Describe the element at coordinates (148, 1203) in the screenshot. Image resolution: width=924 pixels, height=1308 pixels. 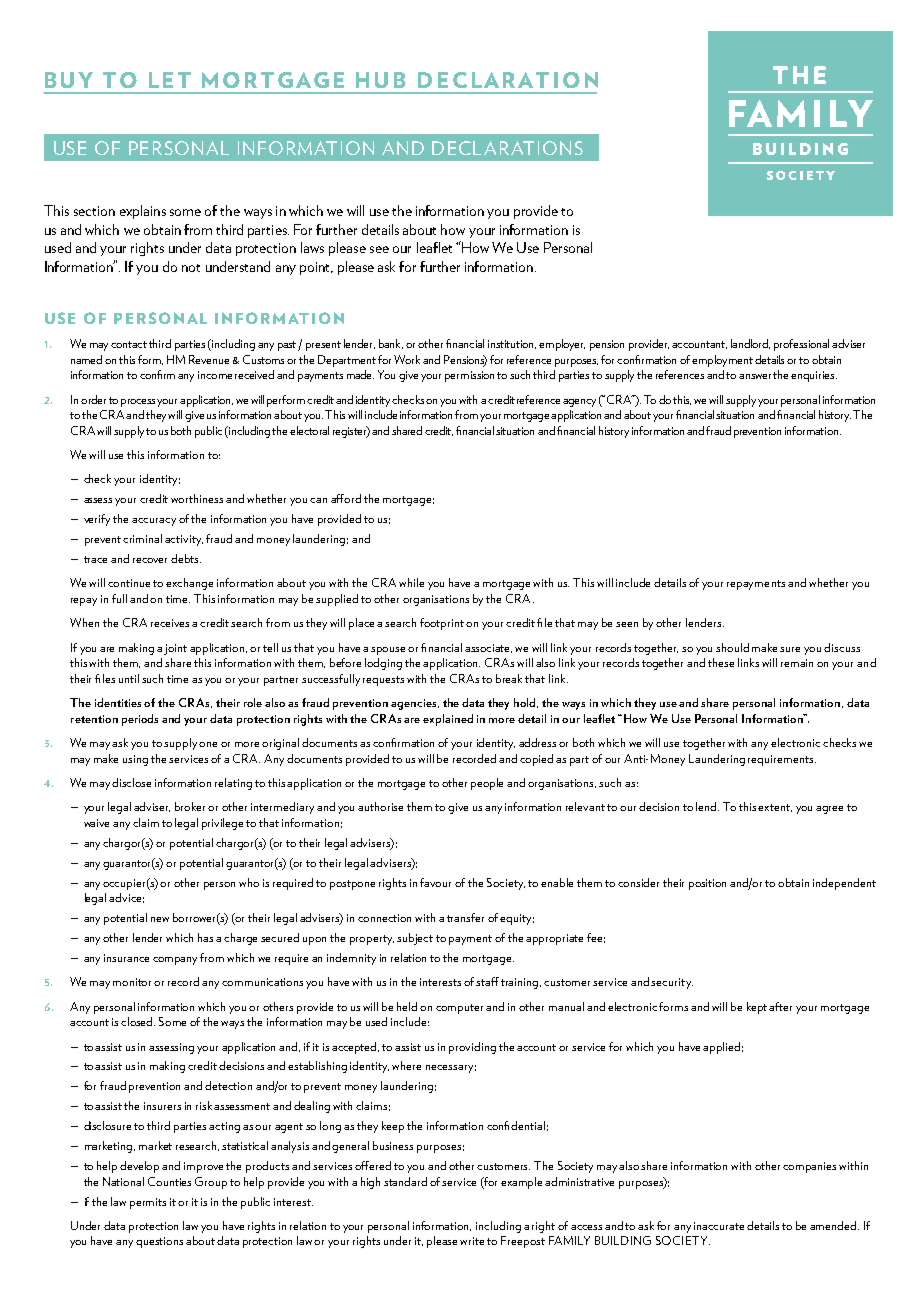
I see `permits` at that location.
